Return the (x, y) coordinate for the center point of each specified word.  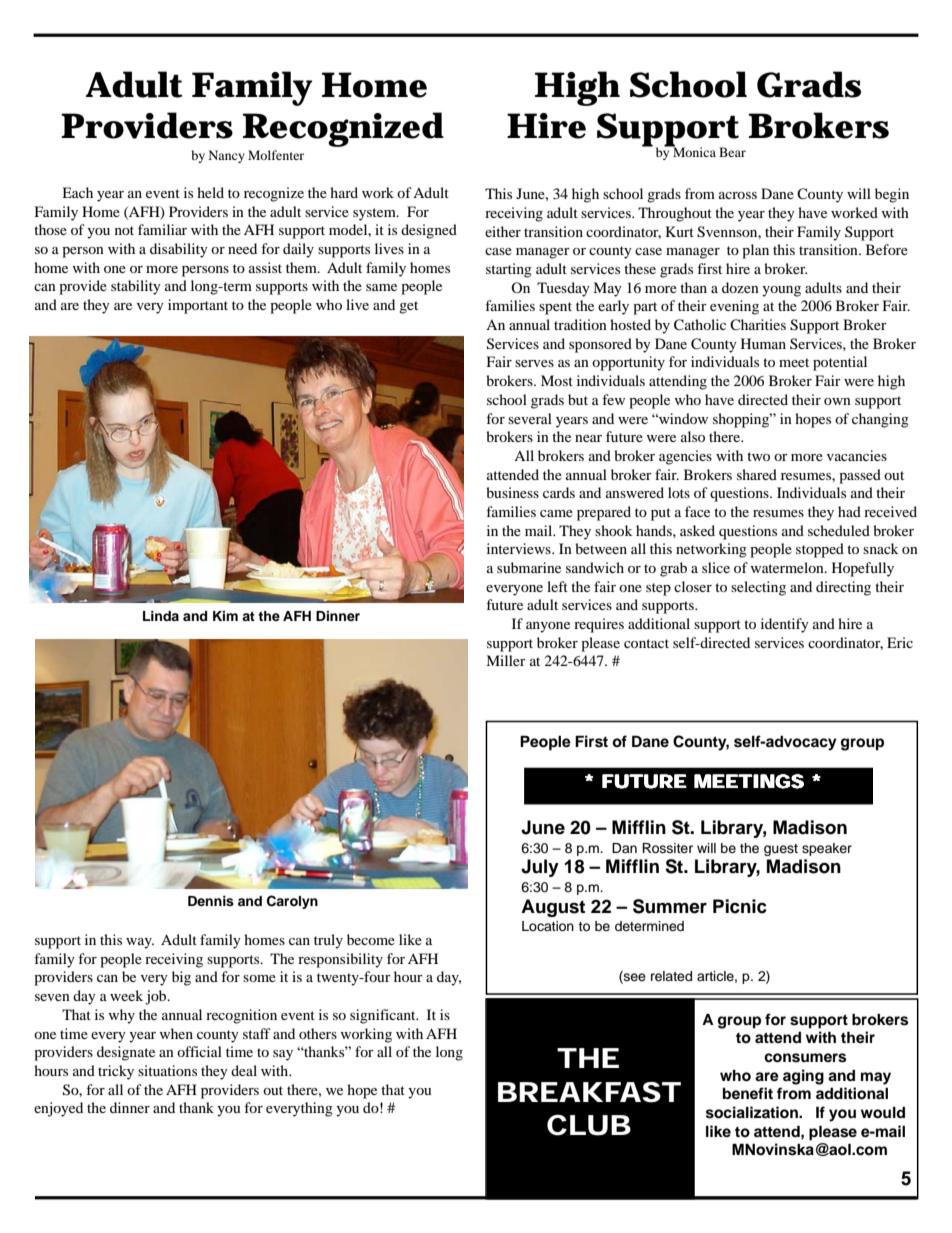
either (503, 231)
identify (785, 625)
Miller (506, 660)
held (210, 192)
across (738, 195)
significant (384, 1016)
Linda (161, 616)
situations (167, 1070)
